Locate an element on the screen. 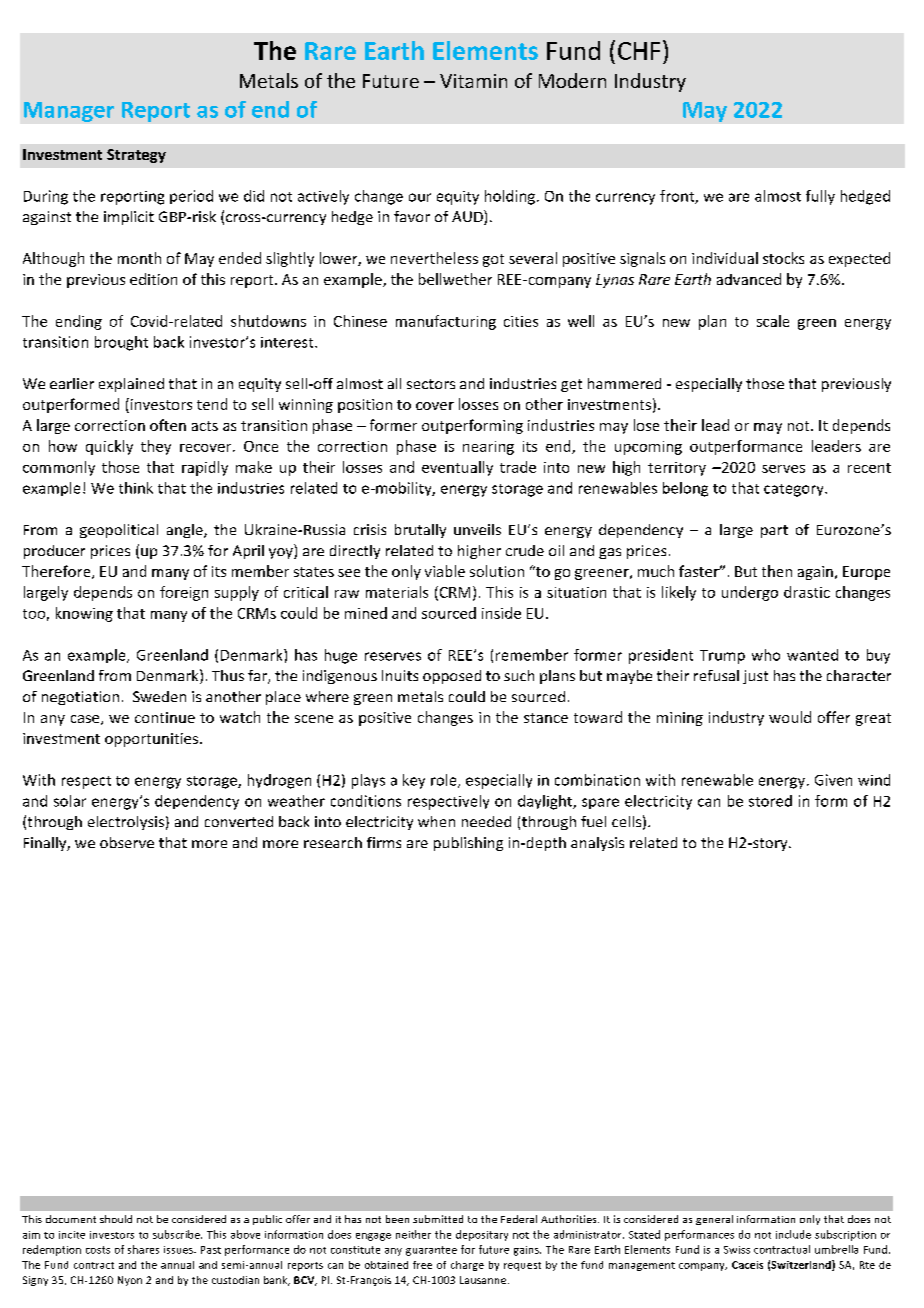 The image size is (924, 1308). include is located at coordinates (793, 1234).
